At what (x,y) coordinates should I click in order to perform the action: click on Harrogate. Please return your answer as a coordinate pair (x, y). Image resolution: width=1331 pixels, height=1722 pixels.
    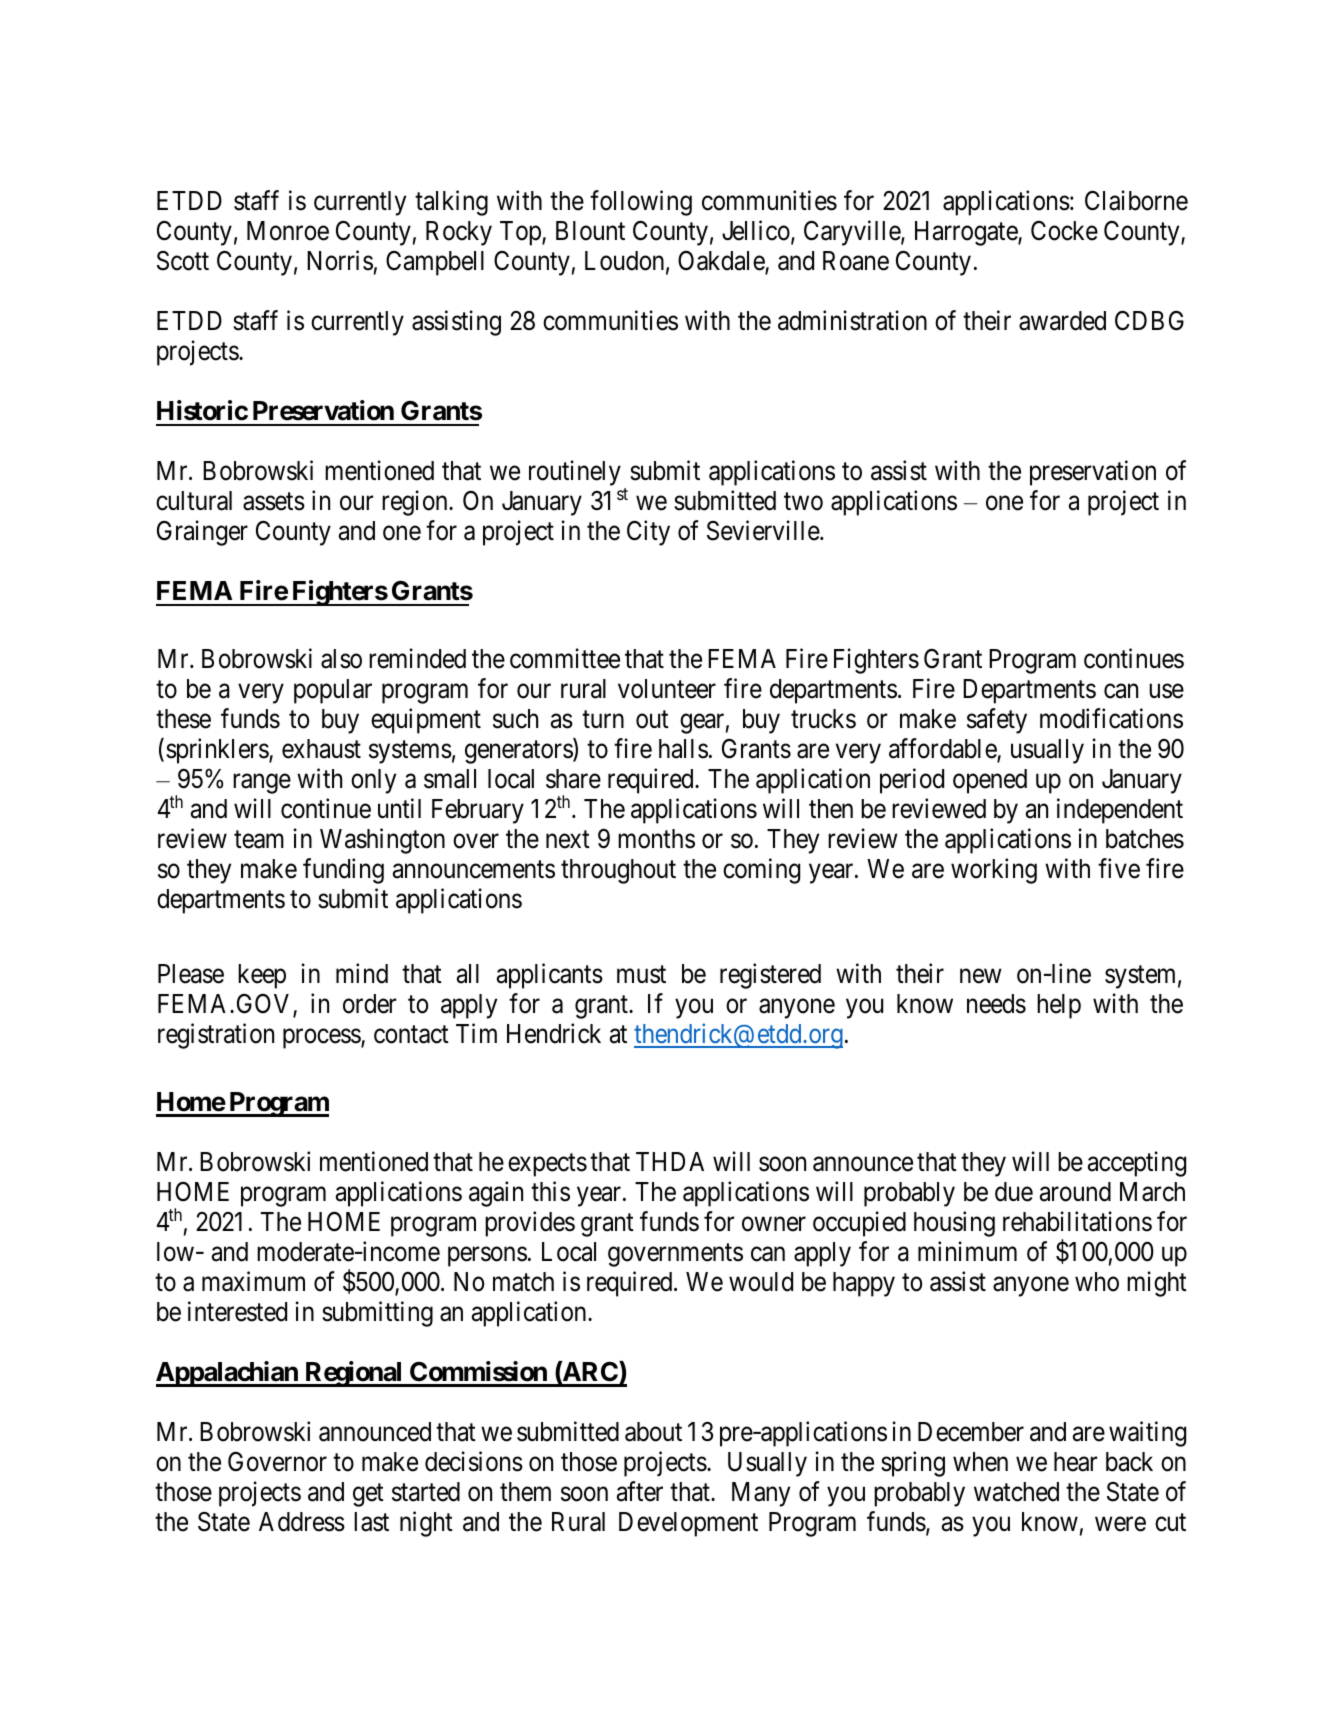
    Looking at the image, I should click on (967, 233).
